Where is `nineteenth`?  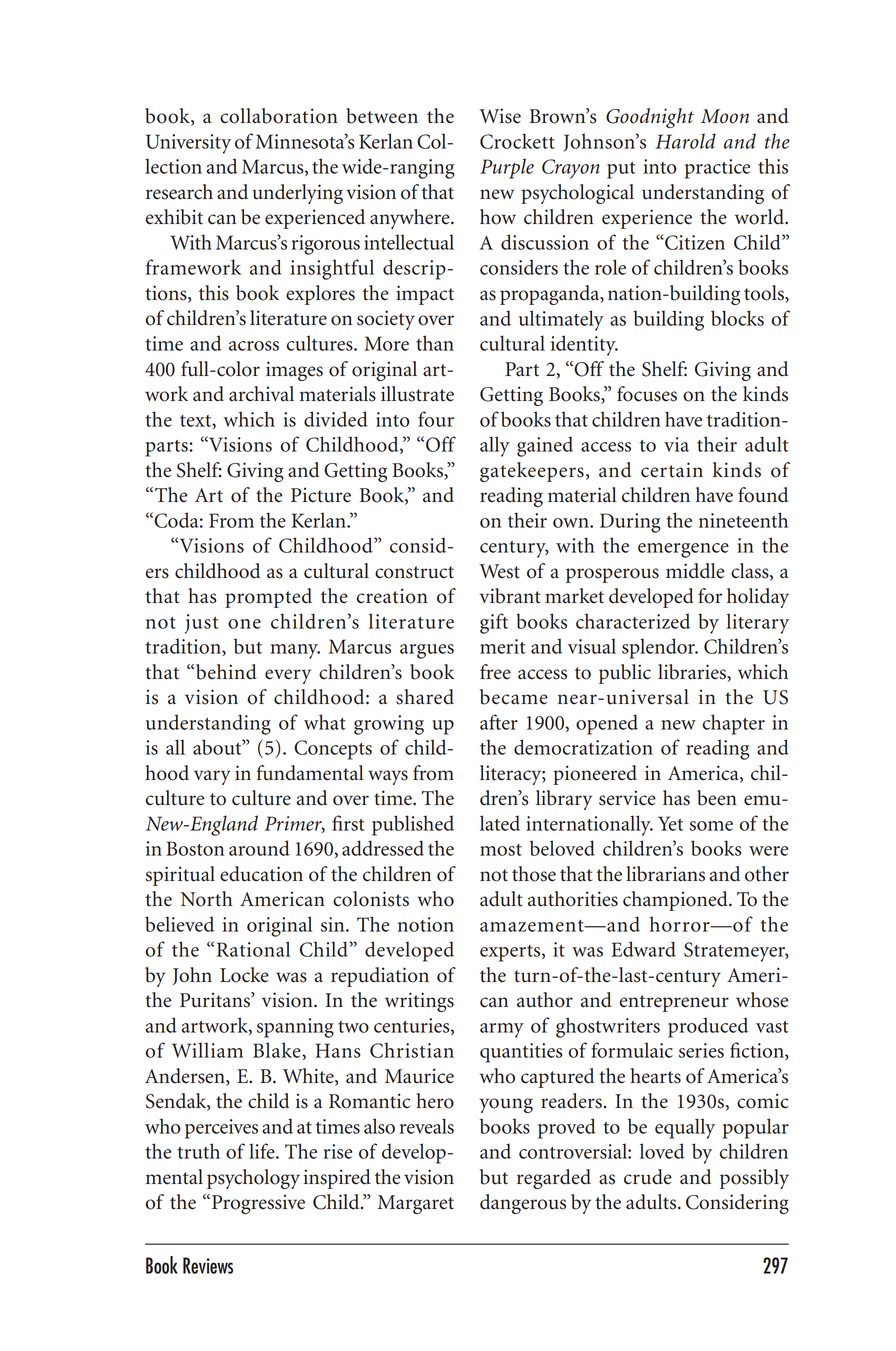 nineteenth is located at coordinates (743, 520).
